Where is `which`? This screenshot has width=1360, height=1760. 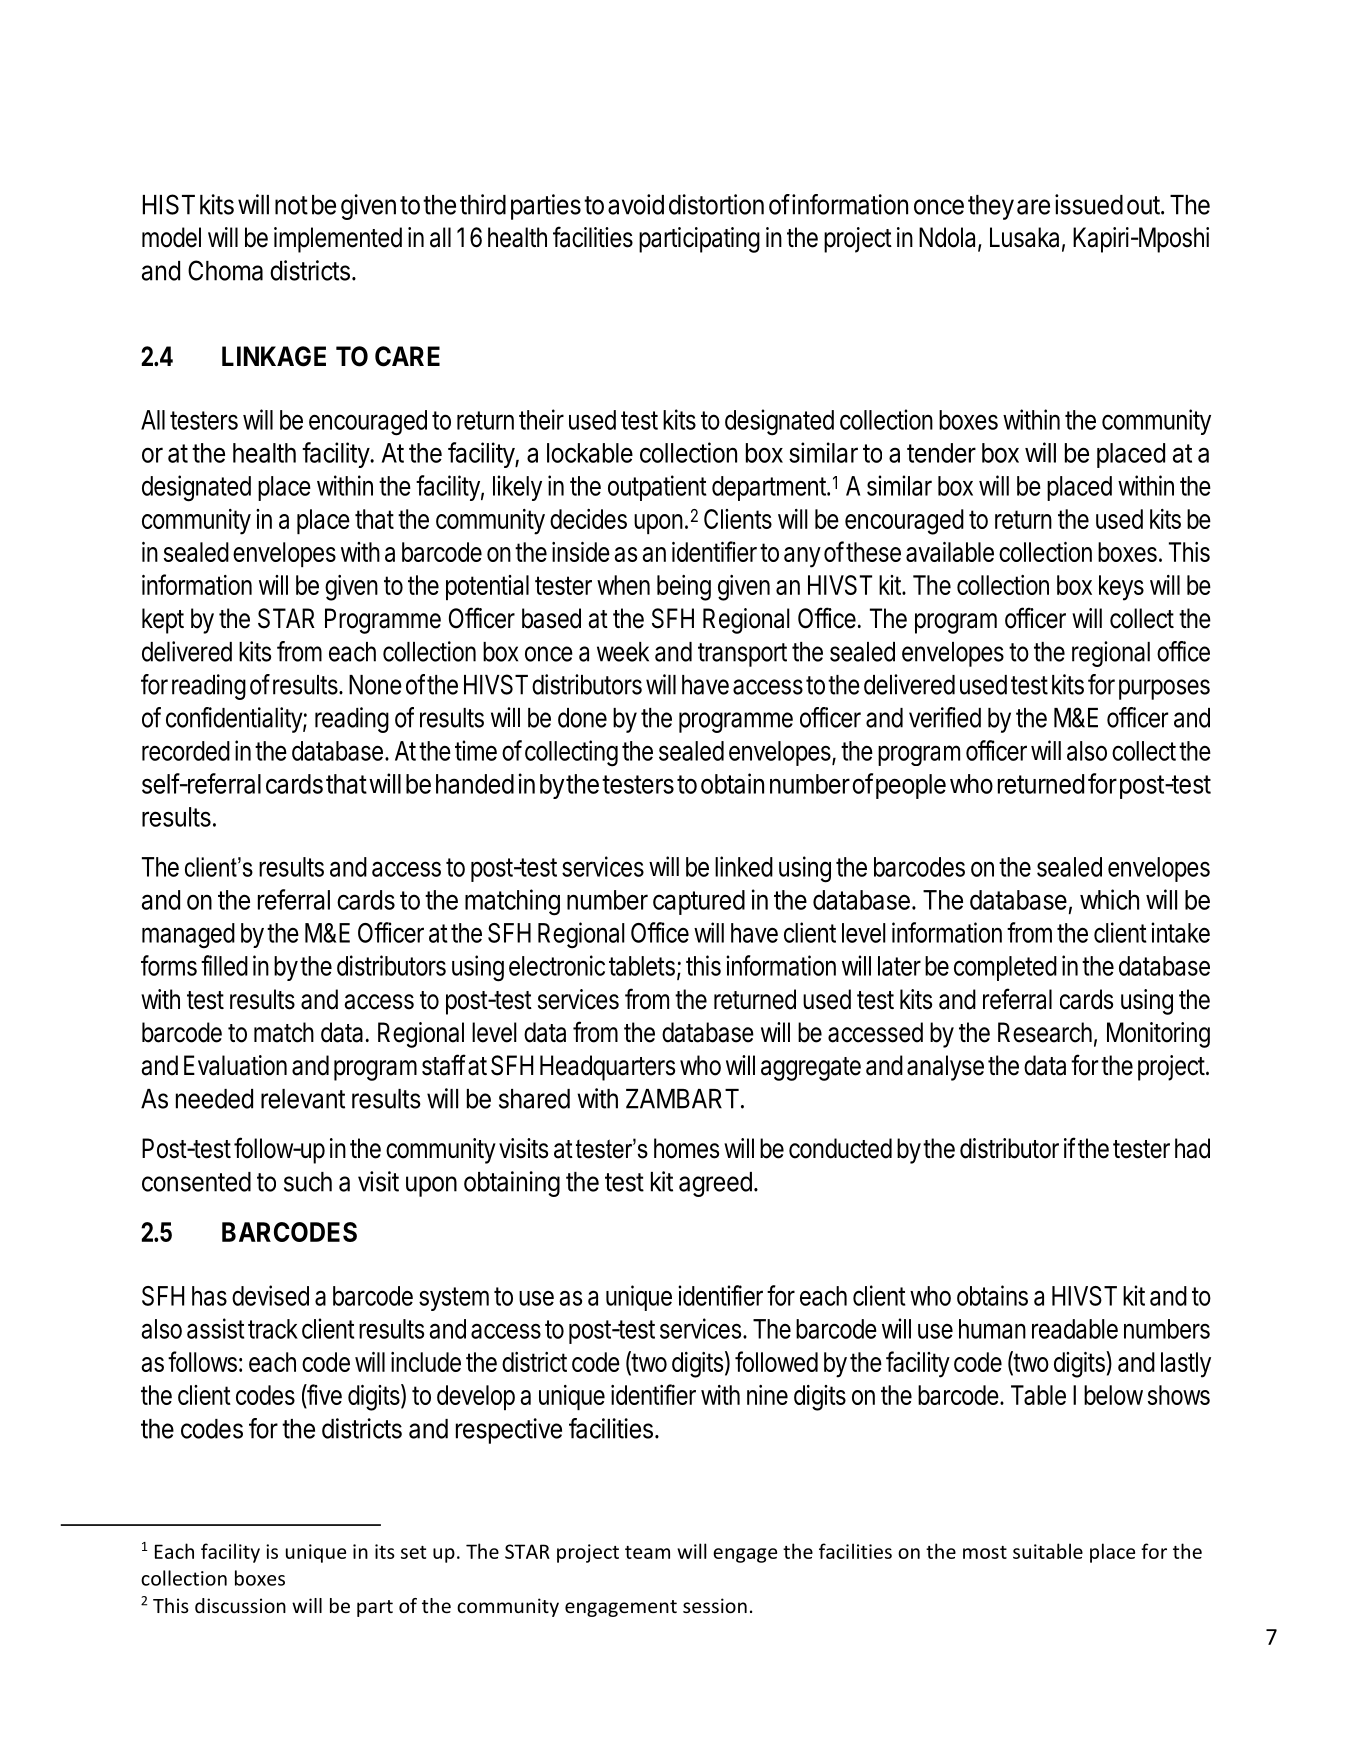 which is located at coordinates (1109, 899).
